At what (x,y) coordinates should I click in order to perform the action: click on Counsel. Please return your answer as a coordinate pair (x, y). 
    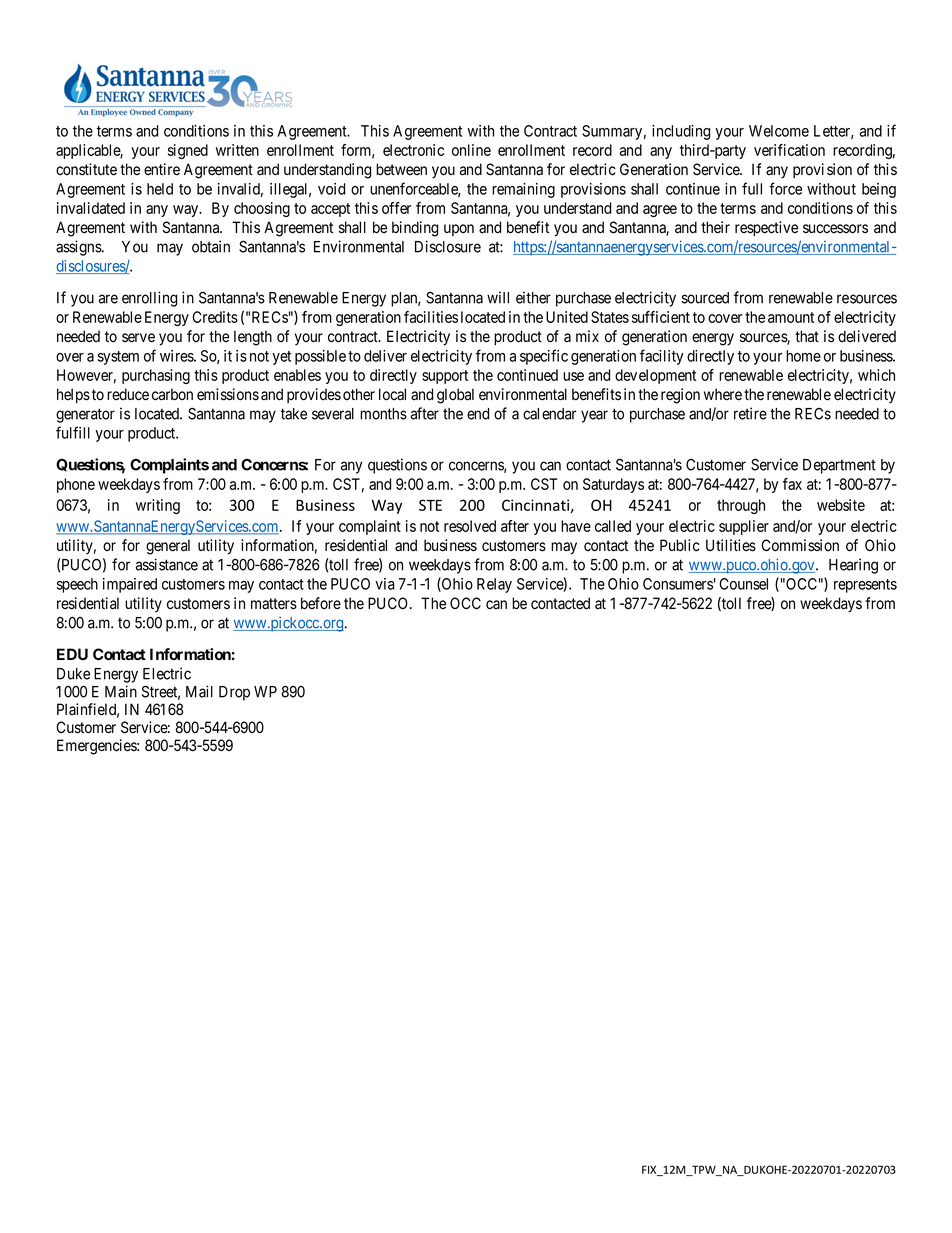
    Looking at the image, I should click on (743, 584).
